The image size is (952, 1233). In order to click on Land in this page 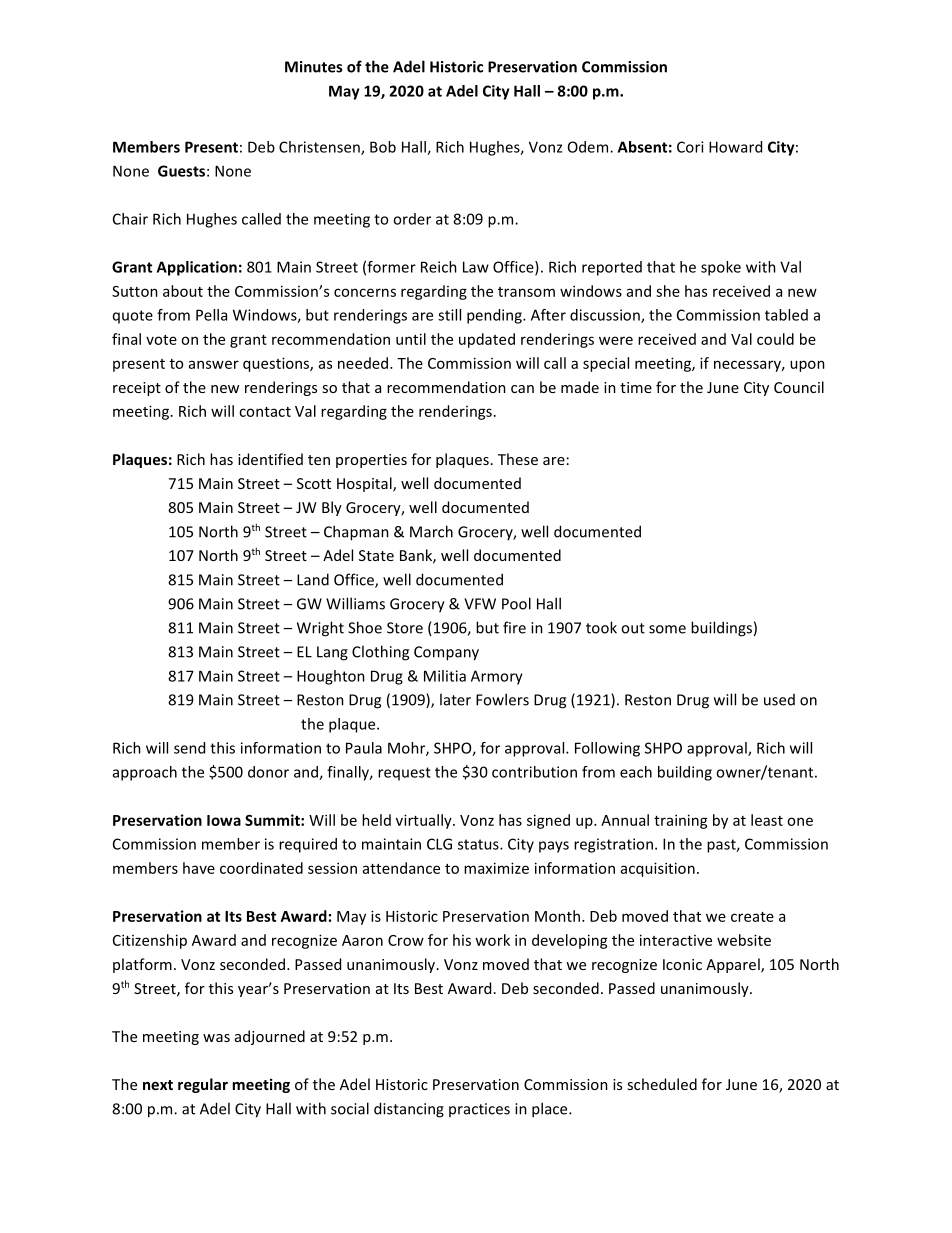, I will do `click(313, 579)`.
